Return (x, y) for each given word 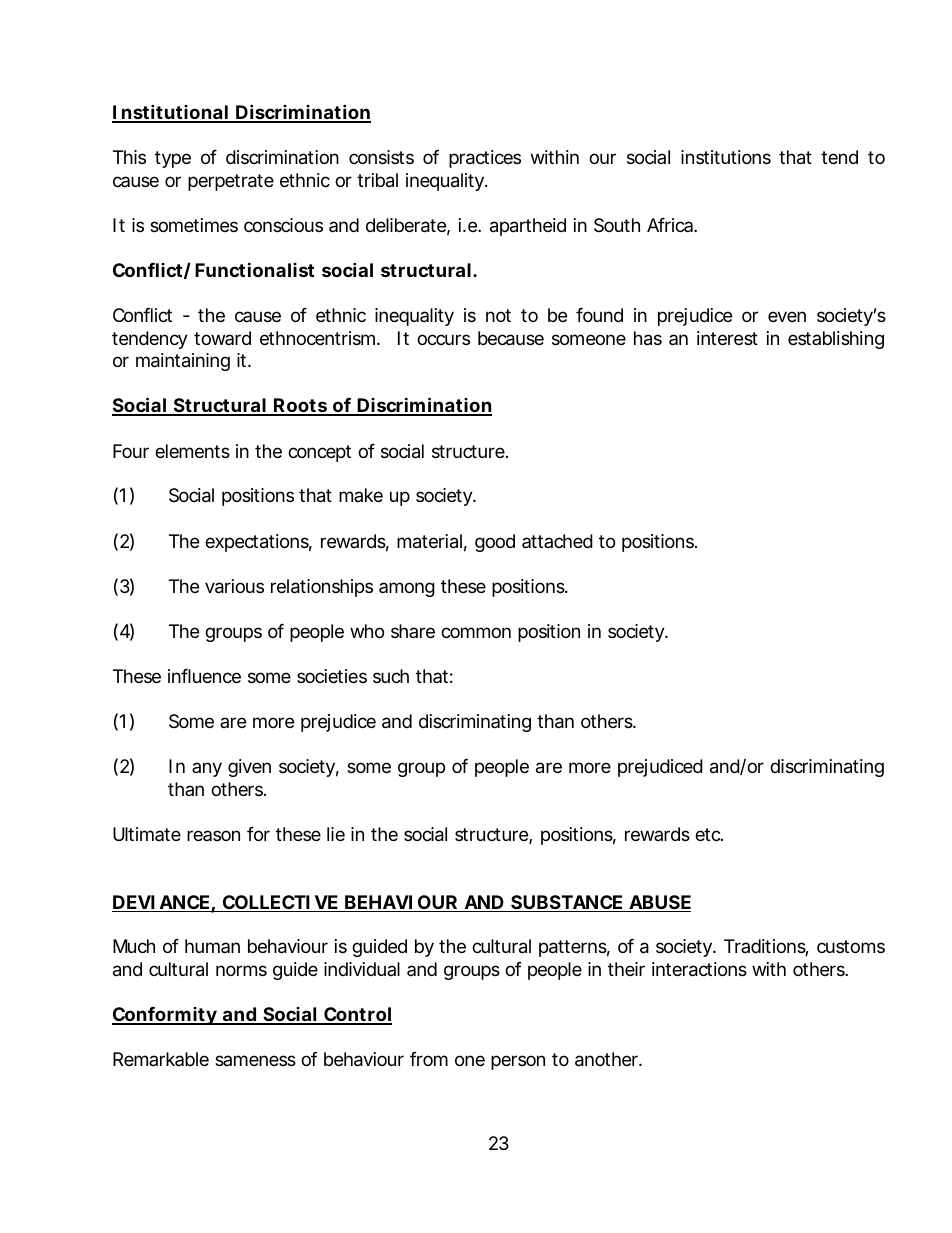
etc (709, 834)
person (518, 1062)
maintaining (183, 362)
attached (557, 541)
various (234, 586)
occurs (443, 339)
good (495, 543)
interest (727, 338)
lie (336, 834)
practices (485, 159)
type (173, 159)
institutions (726, 157)
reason (213, 835)
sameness (255, 1060)
